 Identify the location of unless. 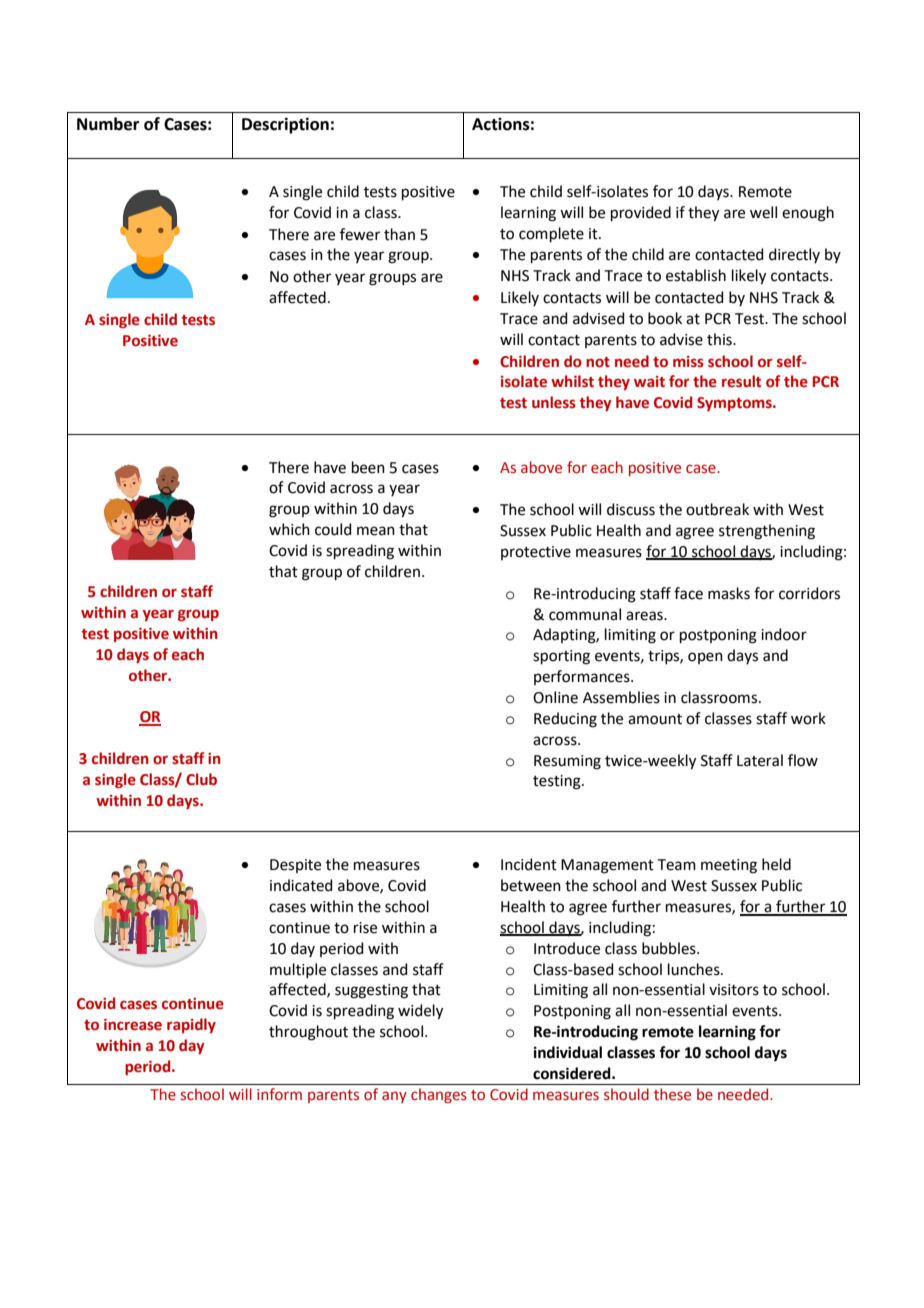
(554, 402).
